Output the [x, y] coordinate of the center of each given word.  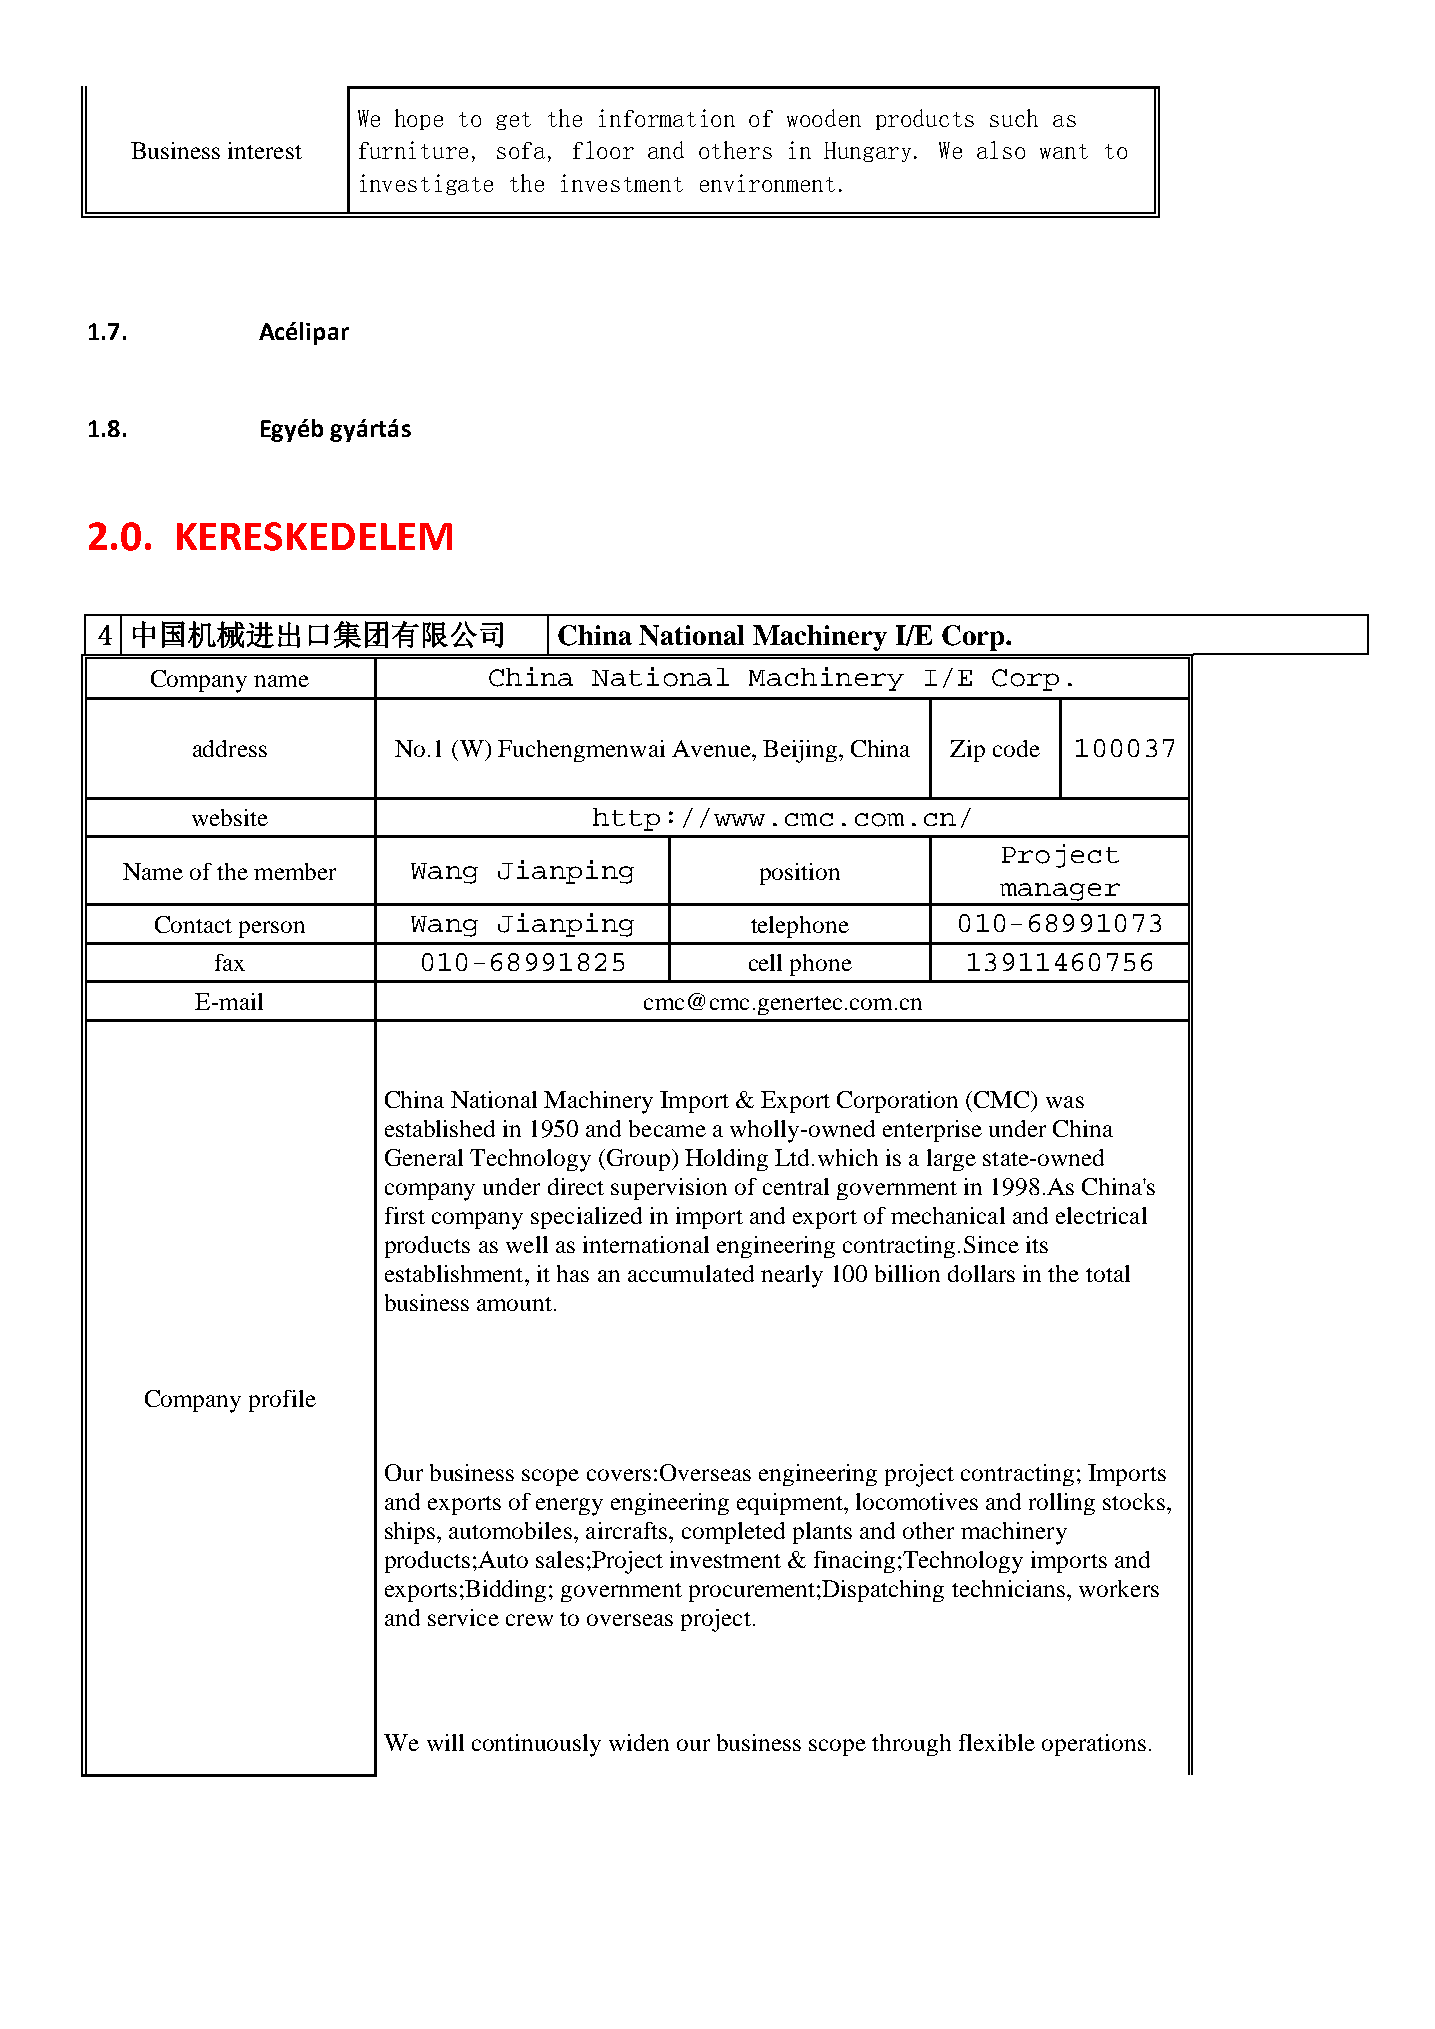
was [1065, 1102]
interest [265, 150]
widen [639, 1742]
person [272, 929]
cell [765, 962]
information [667, 118]
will [445, 1742]
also [1001, 150]
